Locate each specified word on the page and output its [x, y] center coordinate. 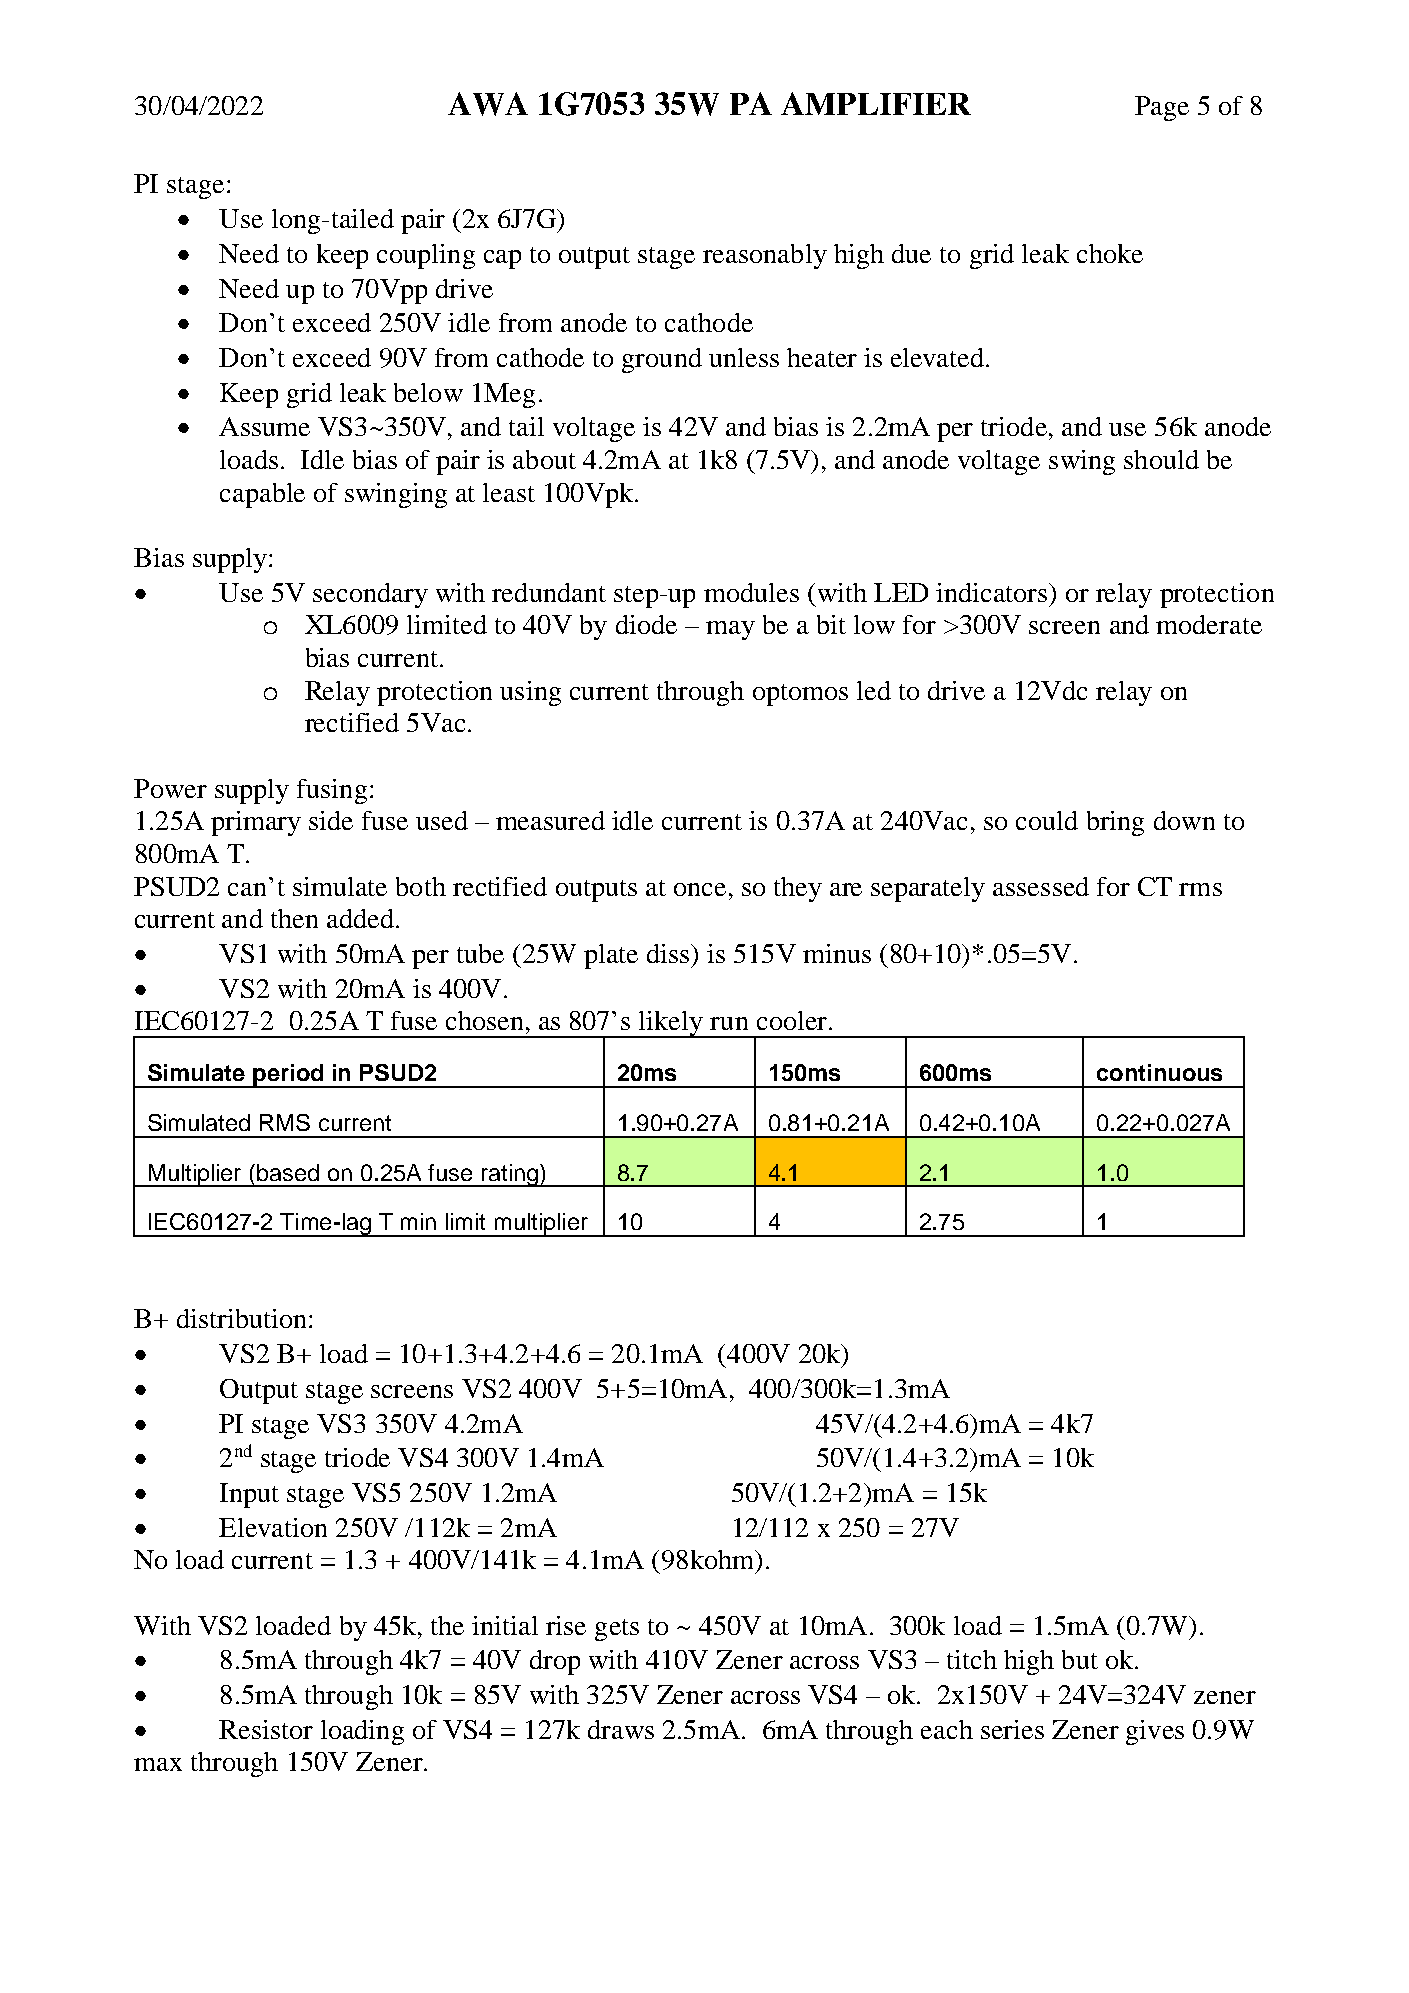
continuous [1159, 1072]
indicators [993, 592]
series [1012, 1729]
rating [509, 1175]
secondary [370, 595]
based [288, 1172]
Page [1162, 108]
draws [621, 1729]
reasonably [765, 256]
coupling [426, 256]
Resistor [266, 1729]
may [730, 630]
